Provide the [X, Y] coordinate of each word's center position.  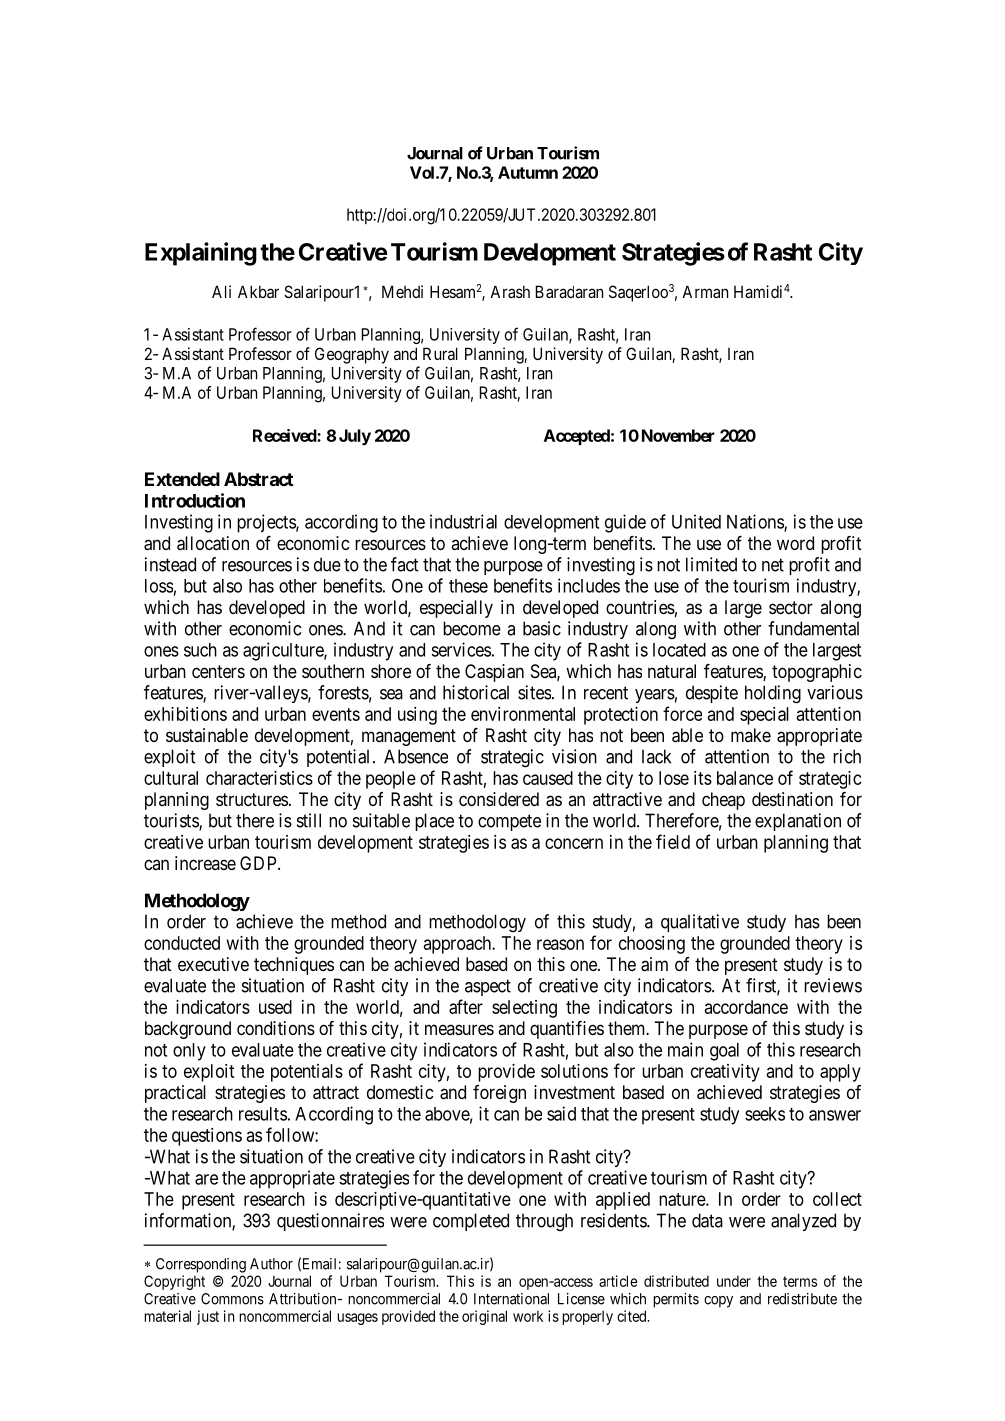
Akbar [258, 291]
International [511, 1299]
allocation [213, 543]
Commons [232, 1299]
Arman [705, 291]
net [773, 565]
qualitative [700, 923]
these [468, 586]
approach [459, 945]
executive [213, 964]
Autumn [528, 172]
